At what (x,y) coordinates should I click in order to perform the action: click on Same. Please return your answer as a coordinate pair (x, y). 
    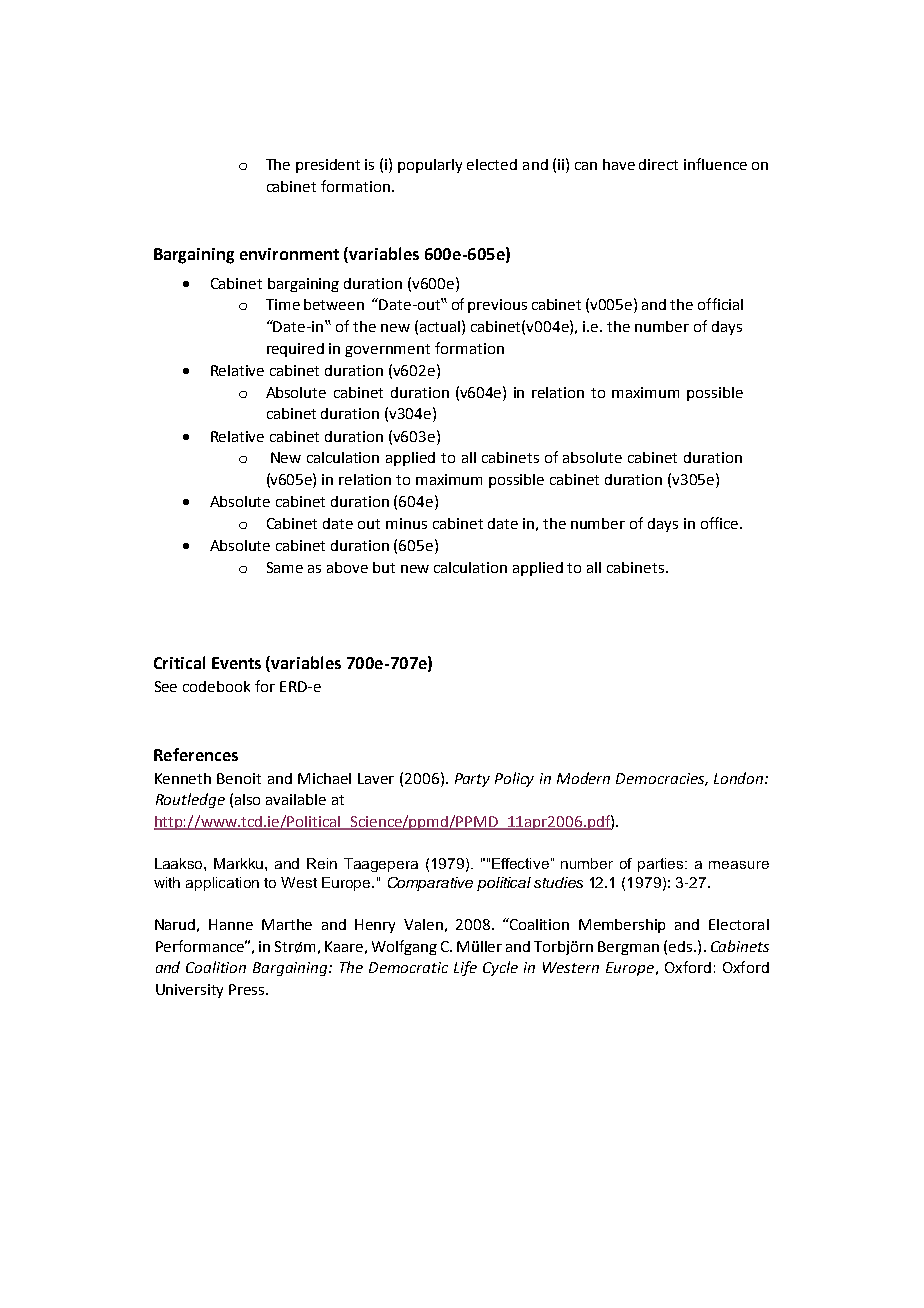
    Looking at the image, I should click on (285, 567).
